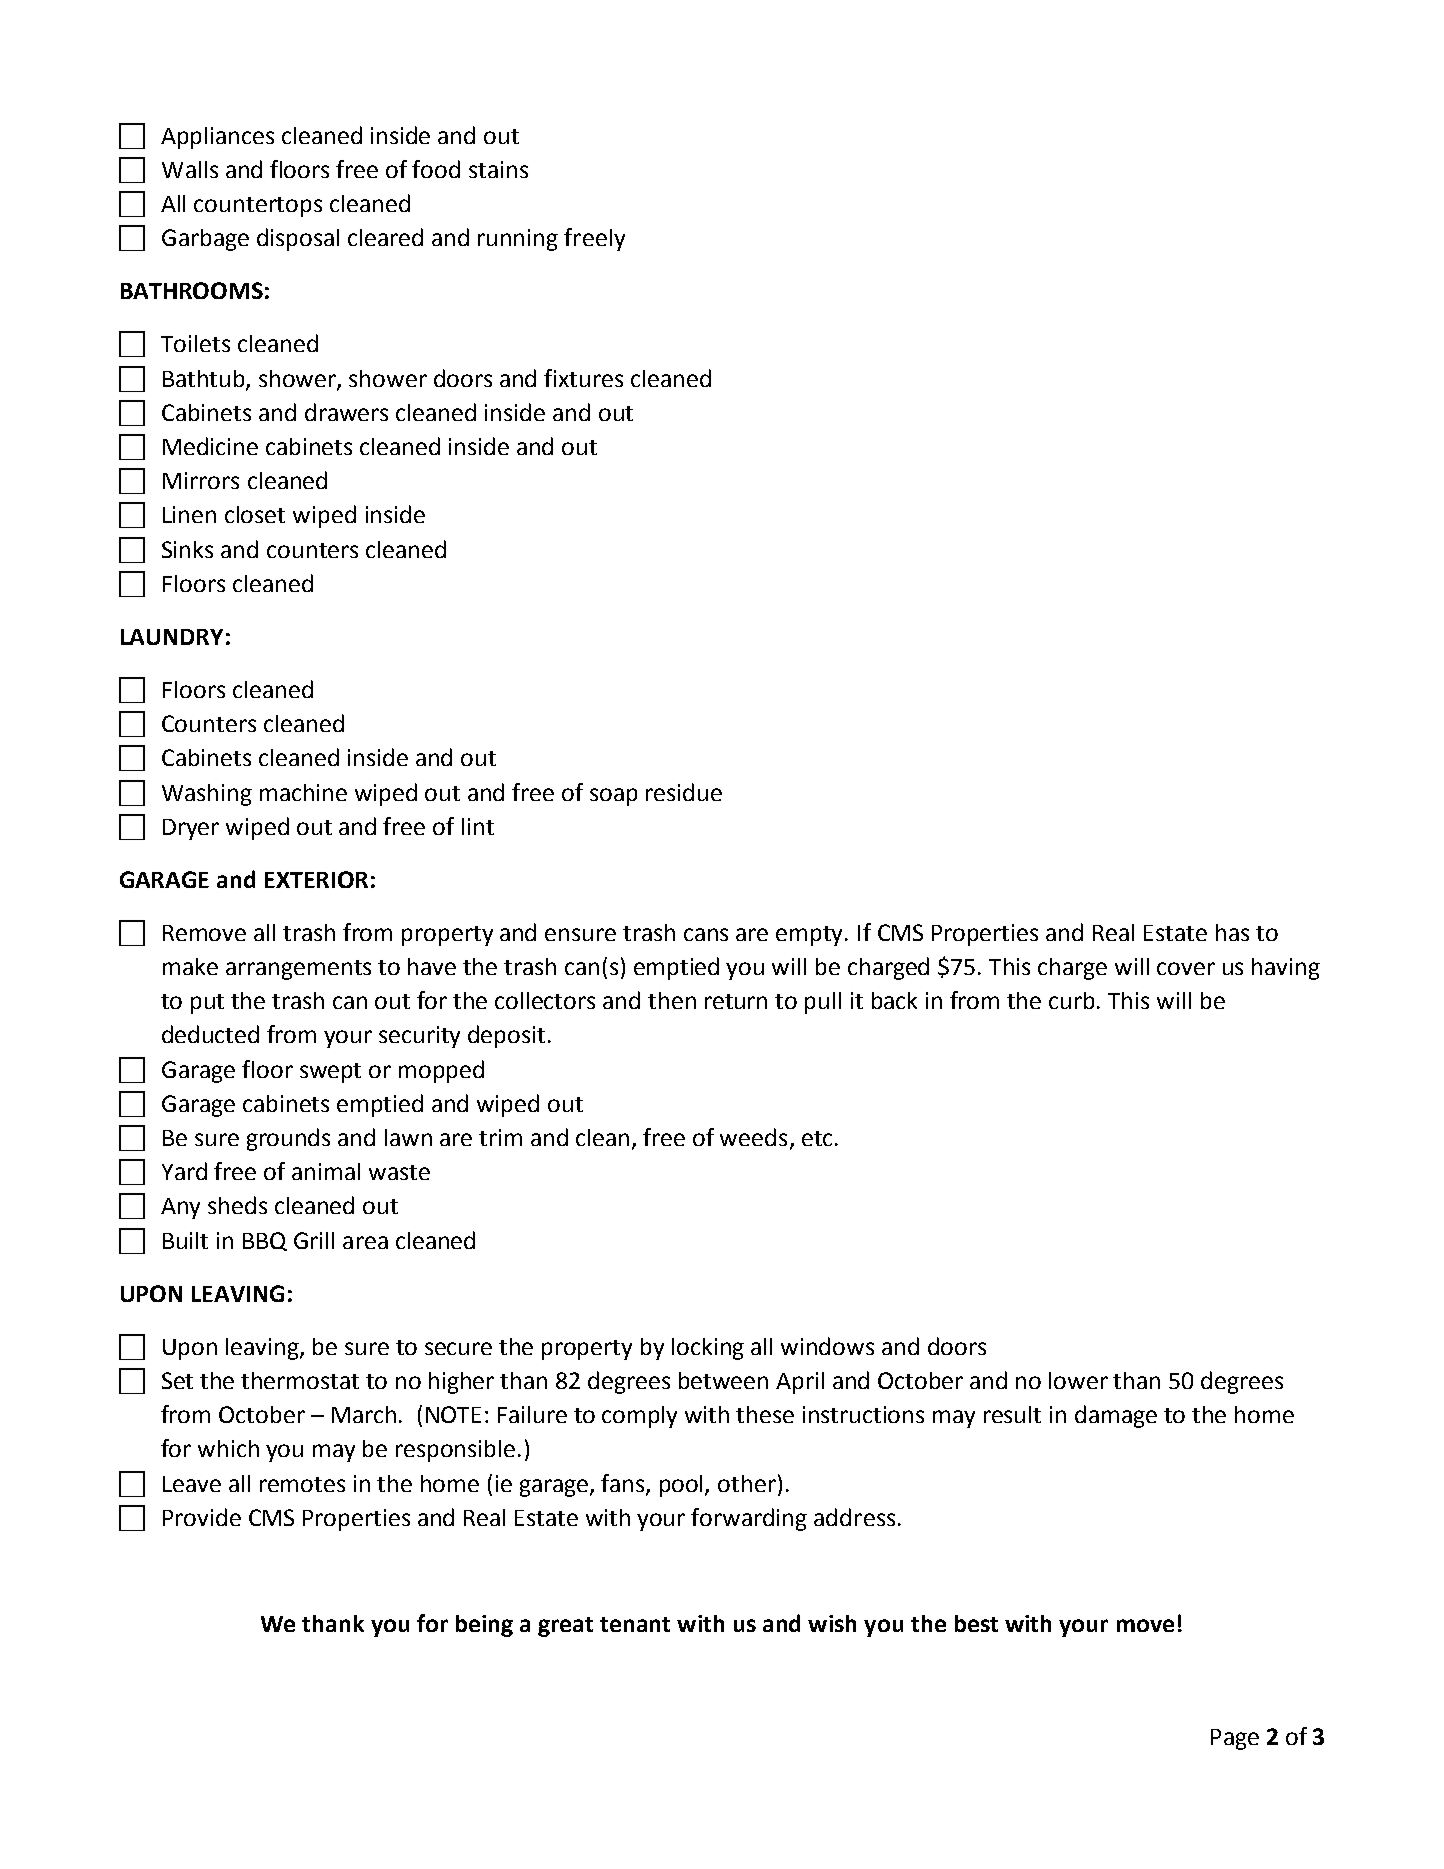 The height and width of the screenshot is (1869, 1444). Describe the element at coordinates (583, 378) in the screenshot. I see `fixtures` at that location.
